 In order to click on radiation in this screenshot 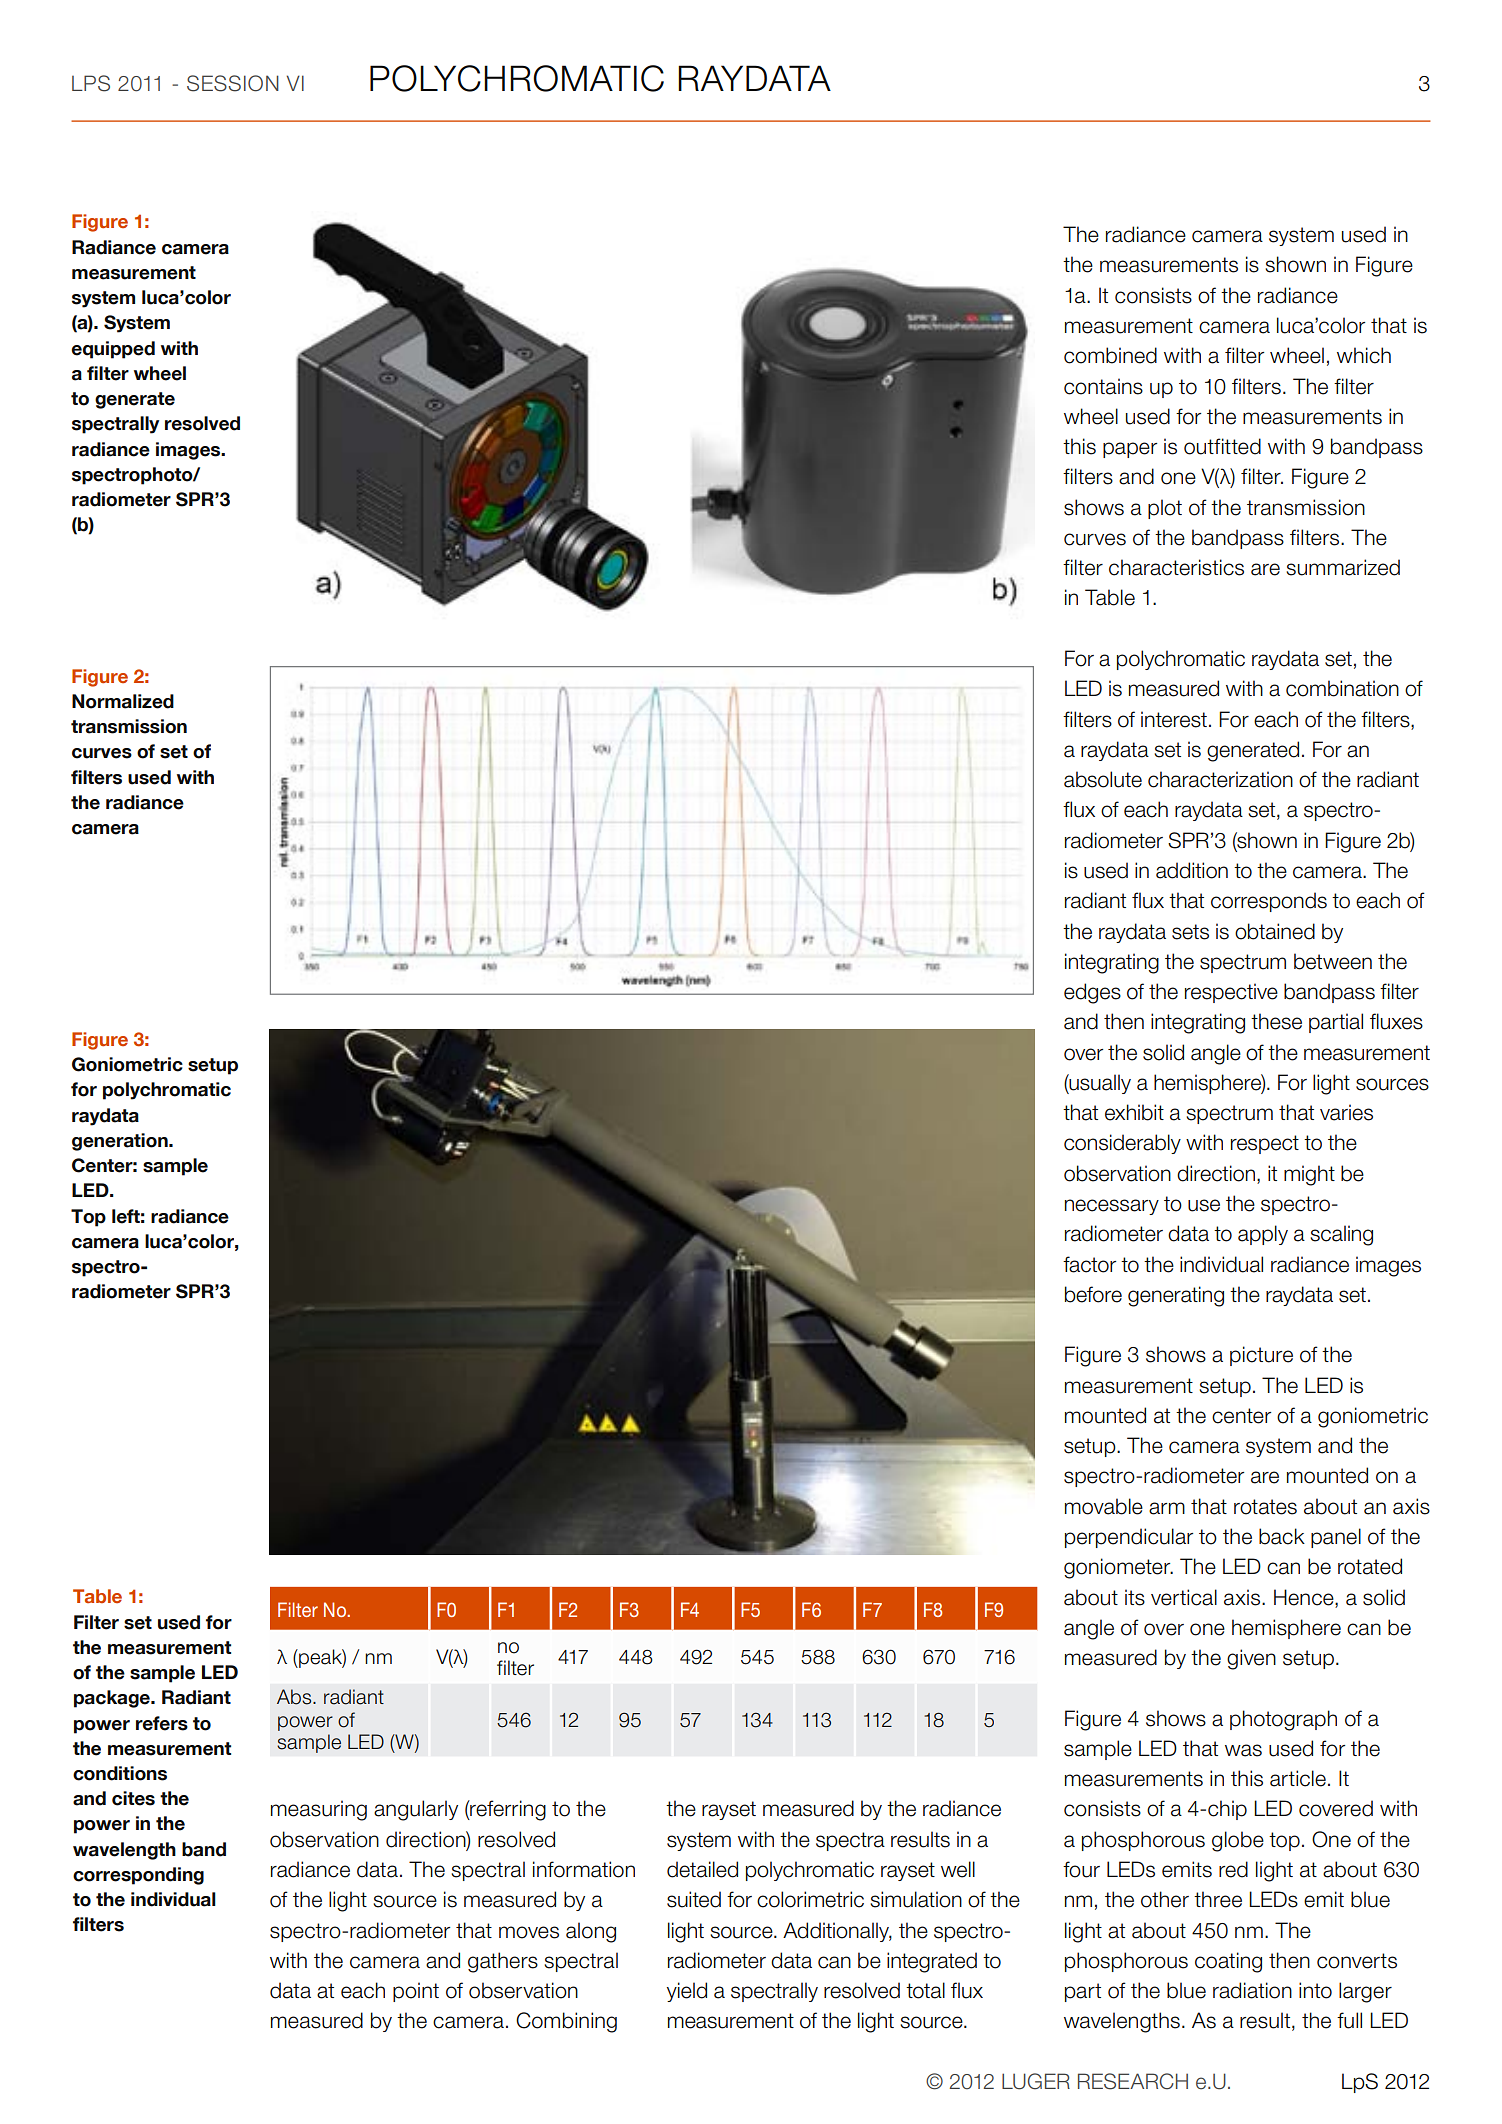, I will do `click(1252, 1990)`.
